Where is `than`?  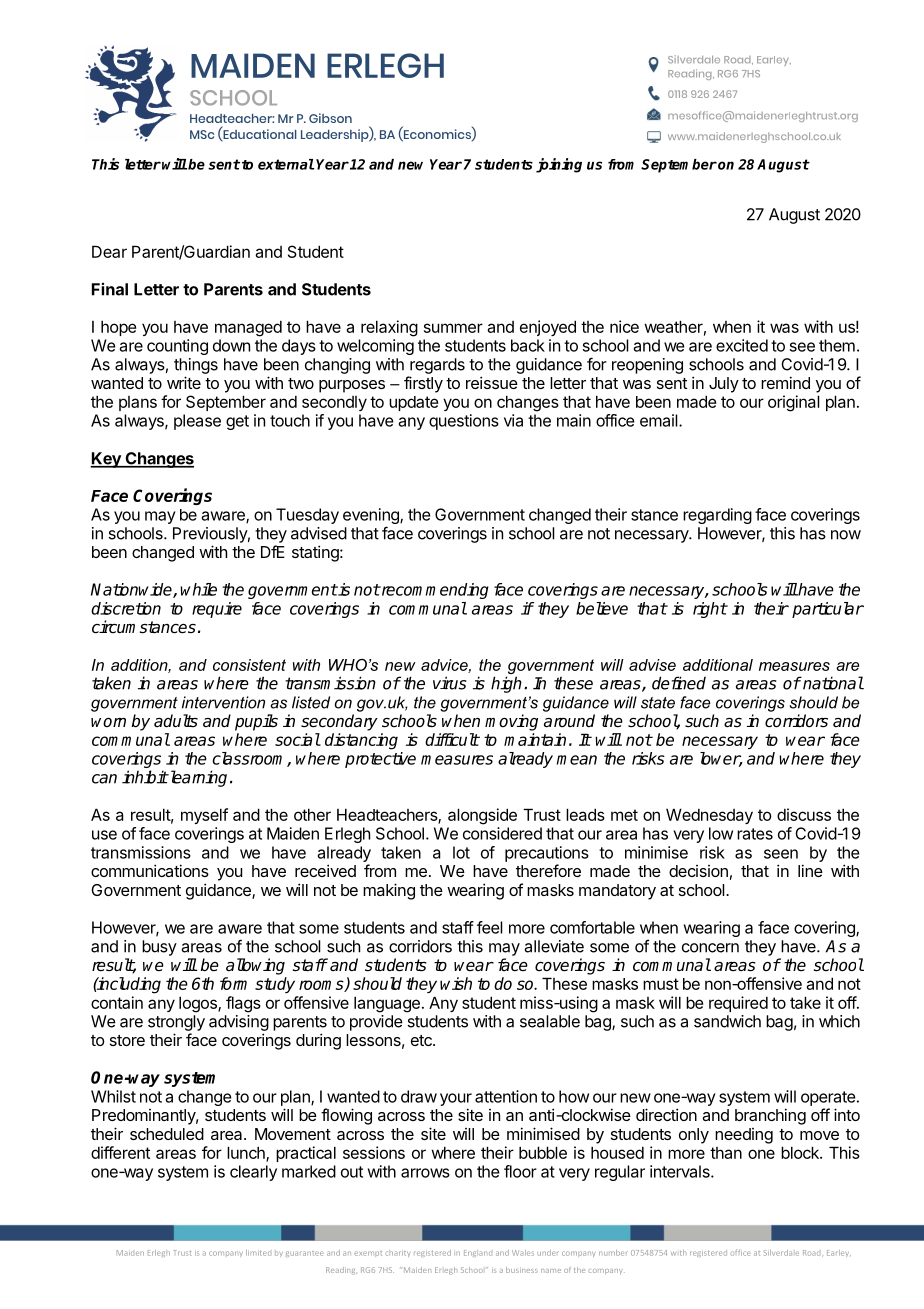
than is located at coordinates (726, 1153).
